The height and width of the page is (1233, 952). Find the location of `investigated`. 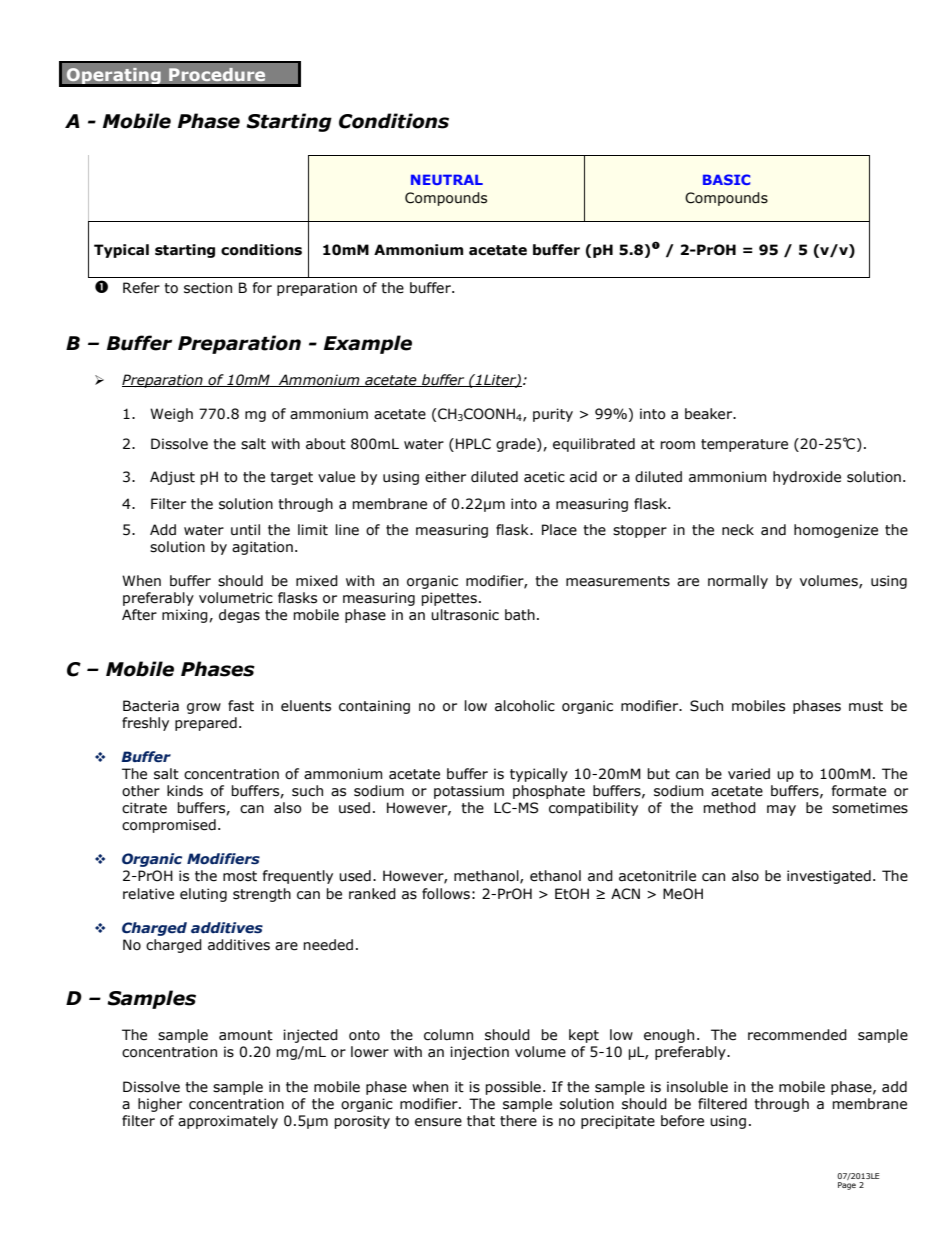

investigated is located at coordinates (829, 877).
